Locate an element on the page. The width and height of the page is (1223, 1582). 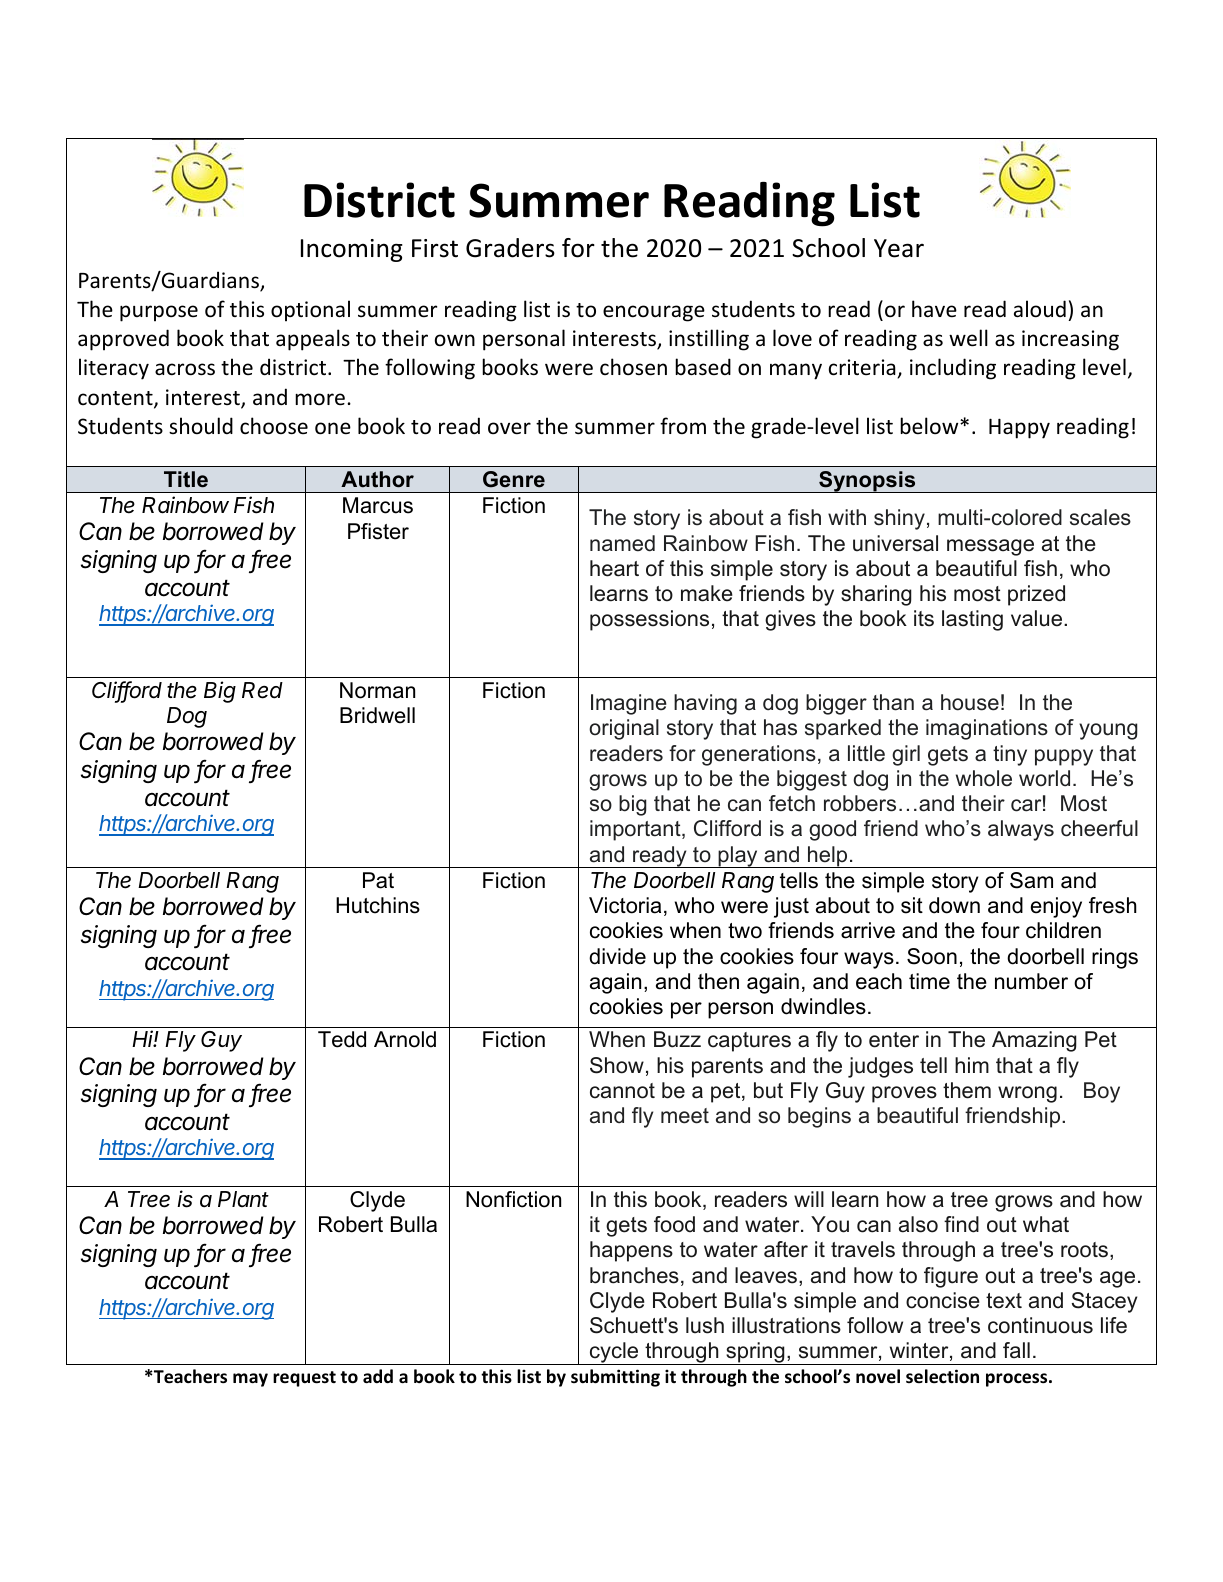
whole is located at coordinates (984, 778).
